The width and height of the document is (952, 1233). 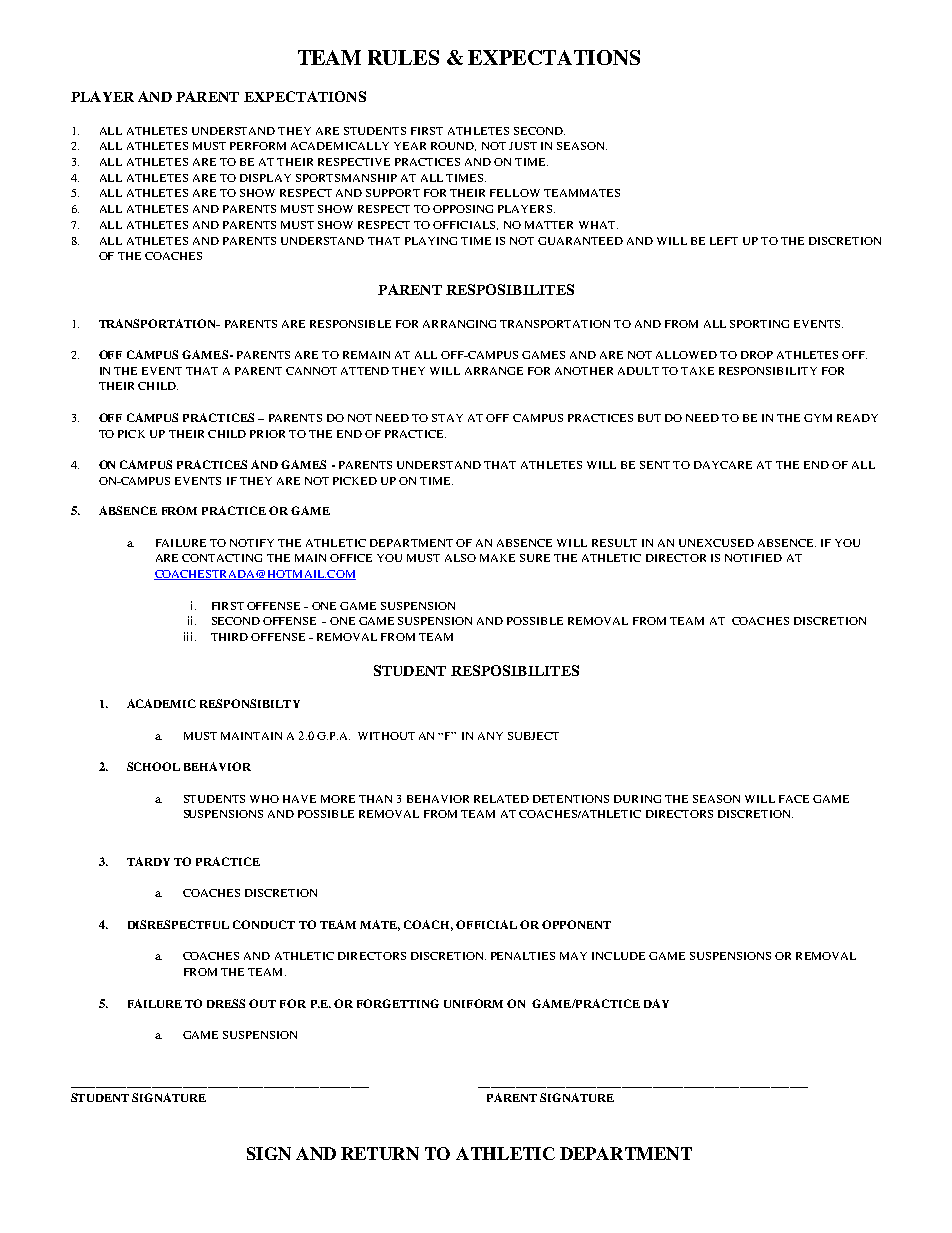 I want to click on LEFT, so click(x=724, y=241).
